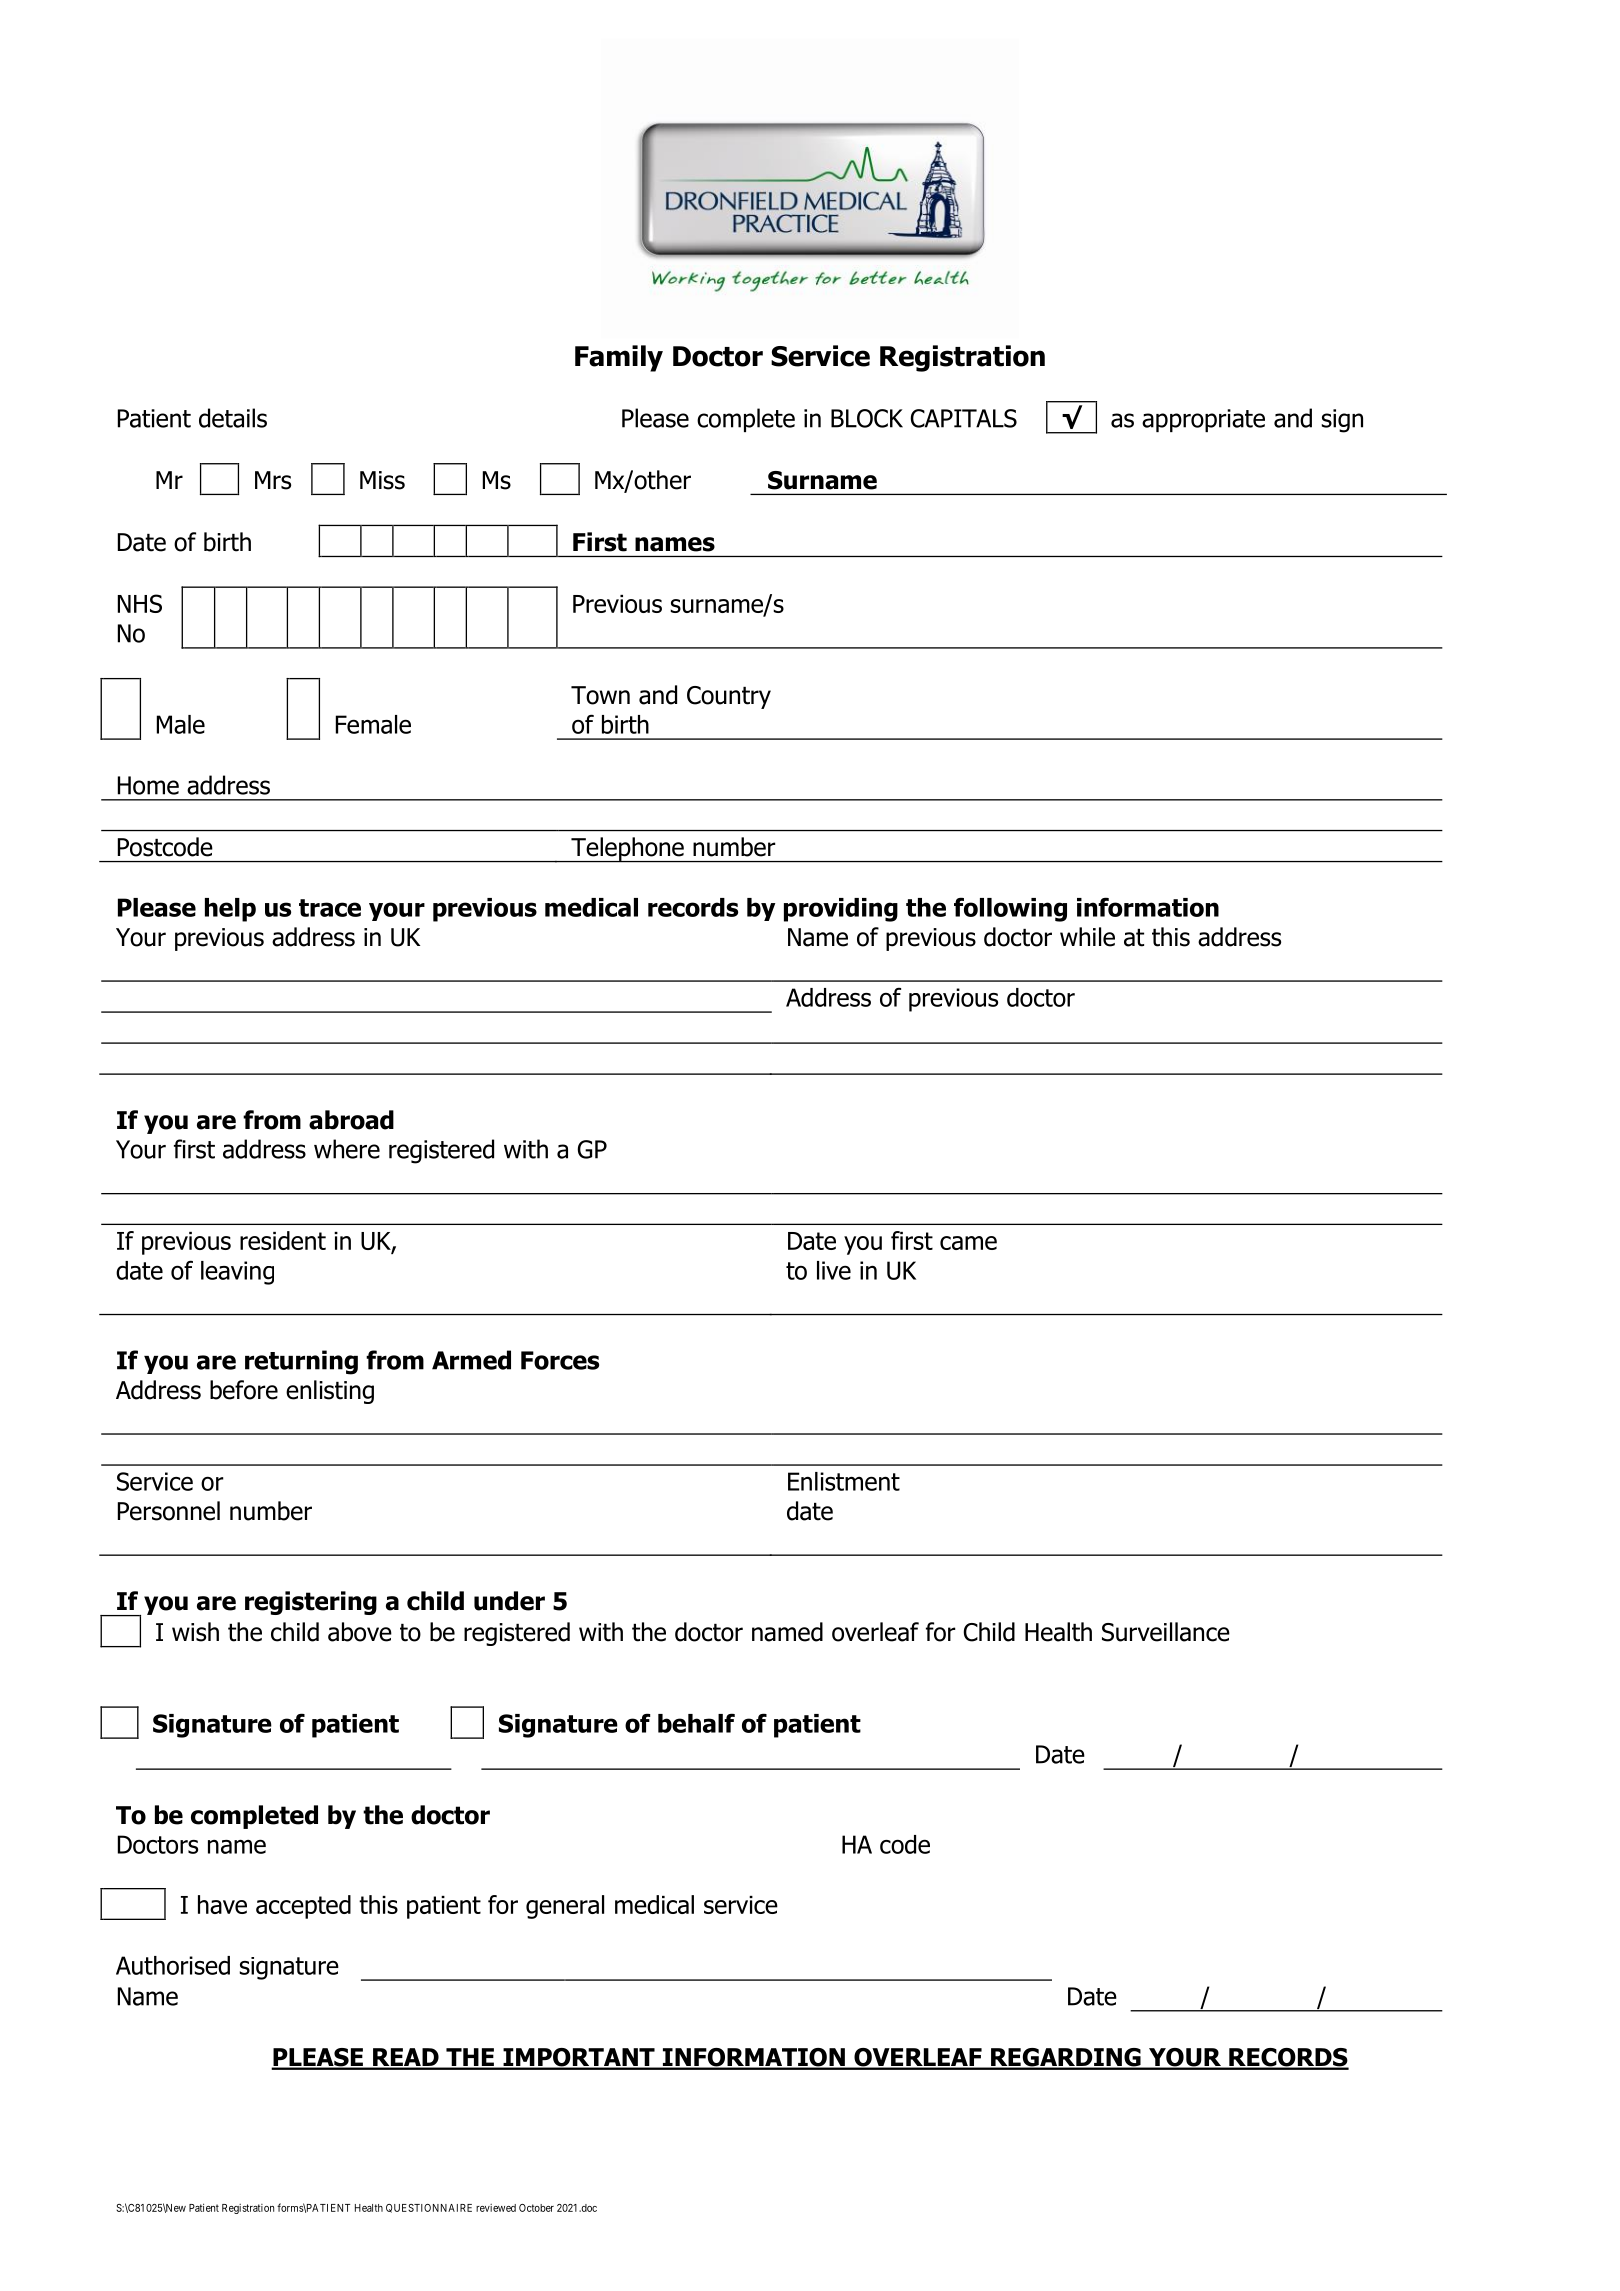 This page has width=1620, height=2291. What do you see at coordinates (619, 358) in the page?
I see `Family` at bounding box center [619, 358].
